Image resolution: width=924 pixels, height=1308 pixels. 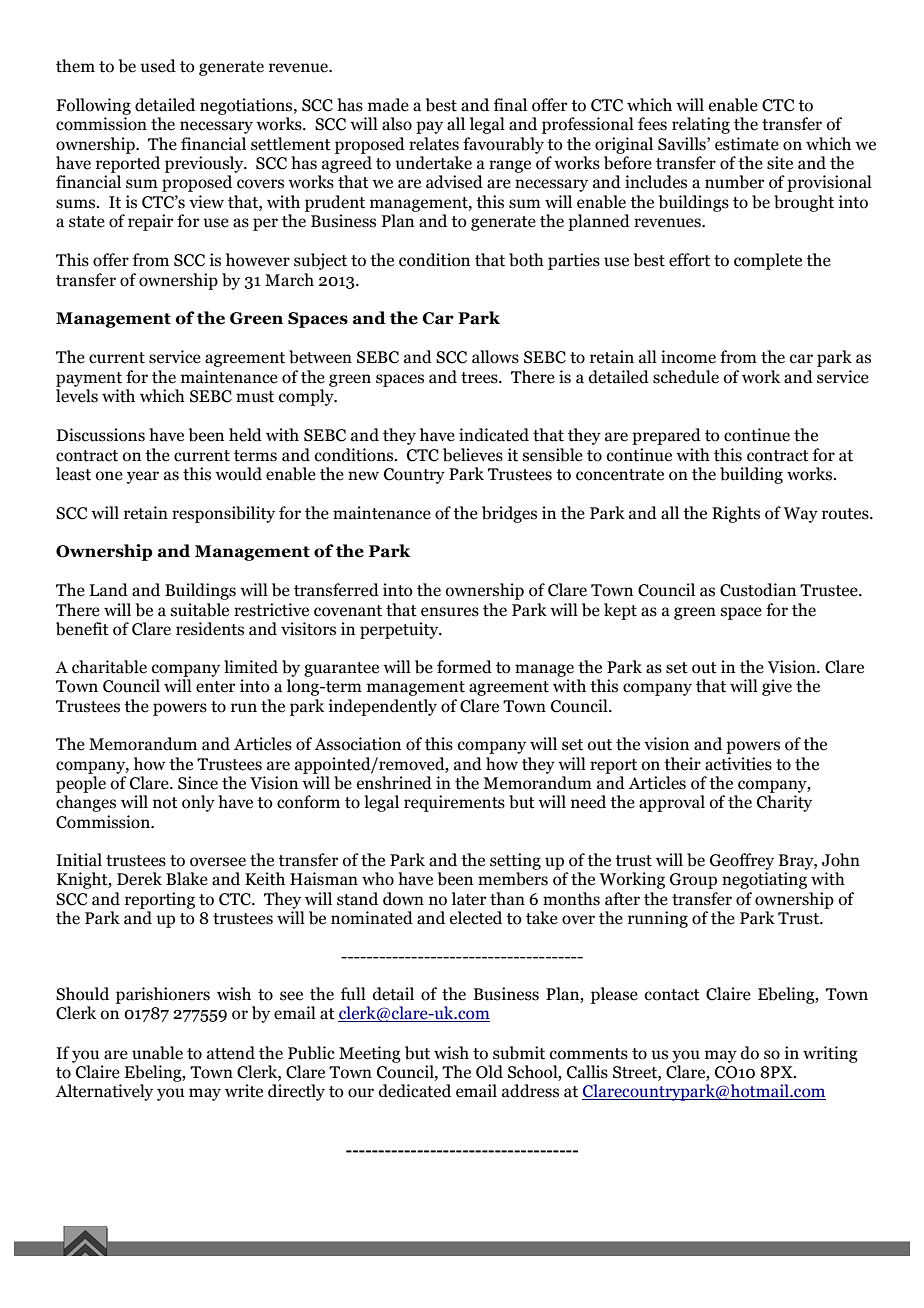 What do you see at coordinates (383, 707) in the screenshot?
I see `independently` at bounding box center [383, 707].
